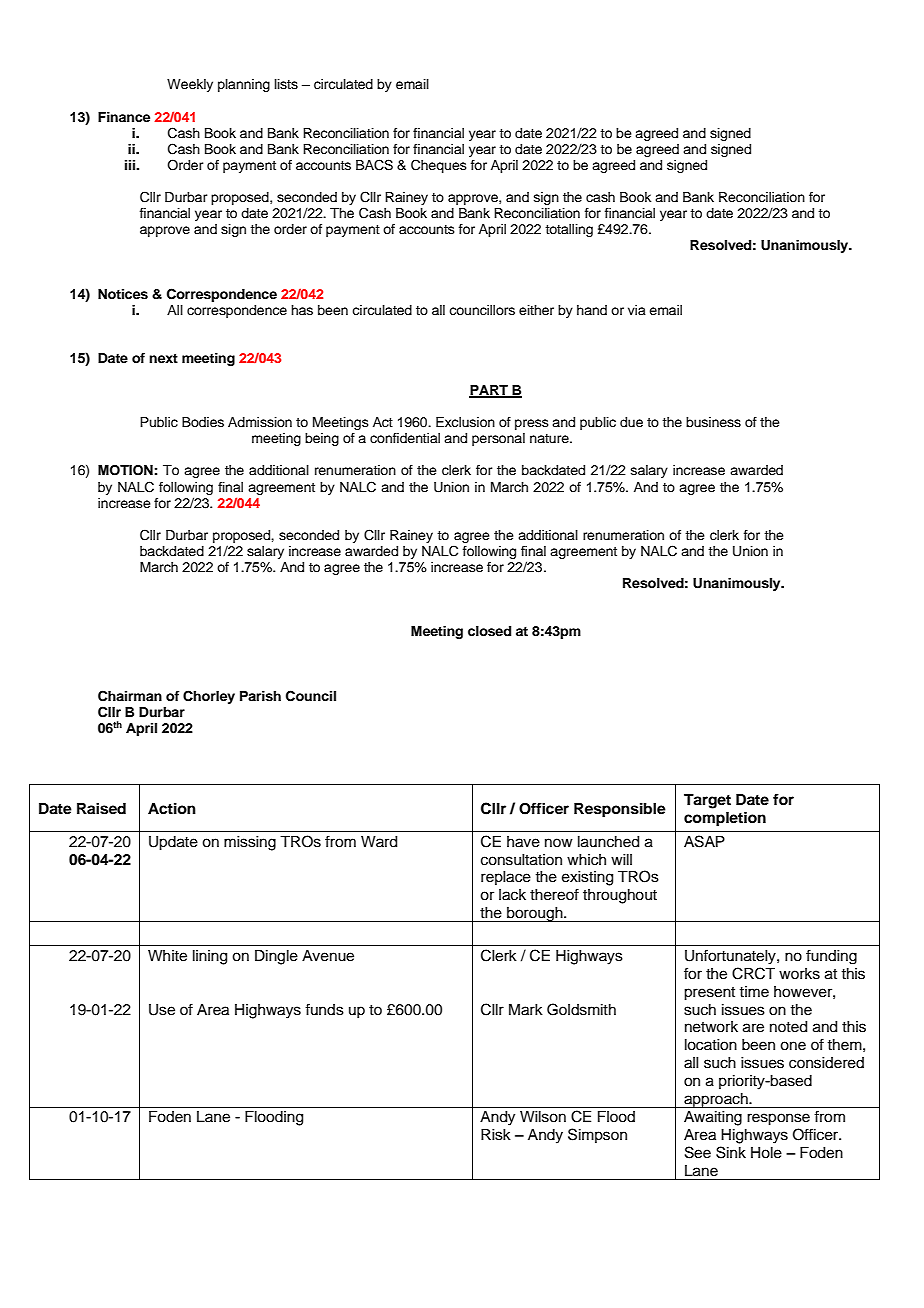 The height and width of the screenshot is (1308, 924). What do you see at coordinates (707, 801) in the screenshot?
I see `Target` at bounding box center [707, 801].
